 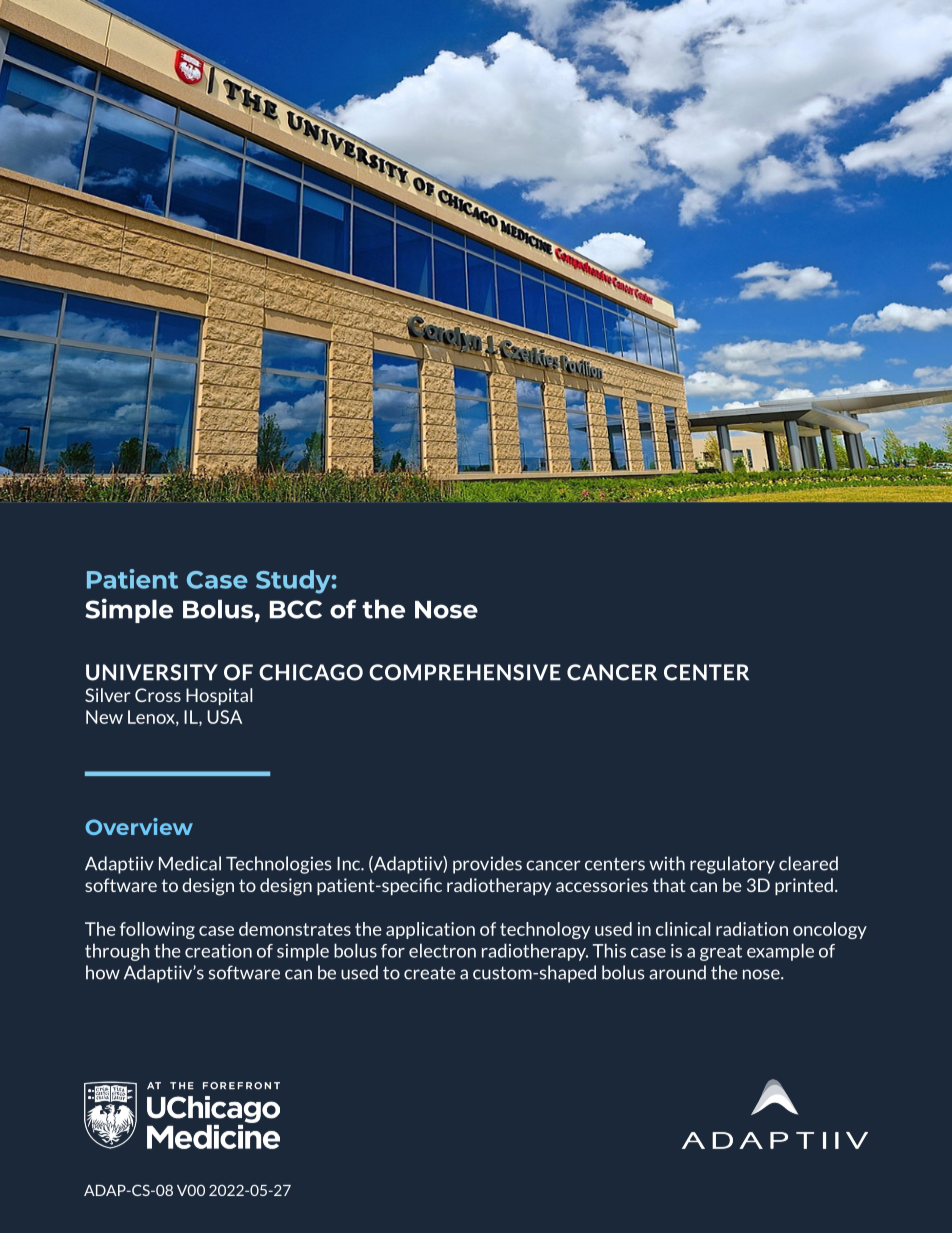 I want to click on COMPREHENSIVE, so click(x=465, y=672).
